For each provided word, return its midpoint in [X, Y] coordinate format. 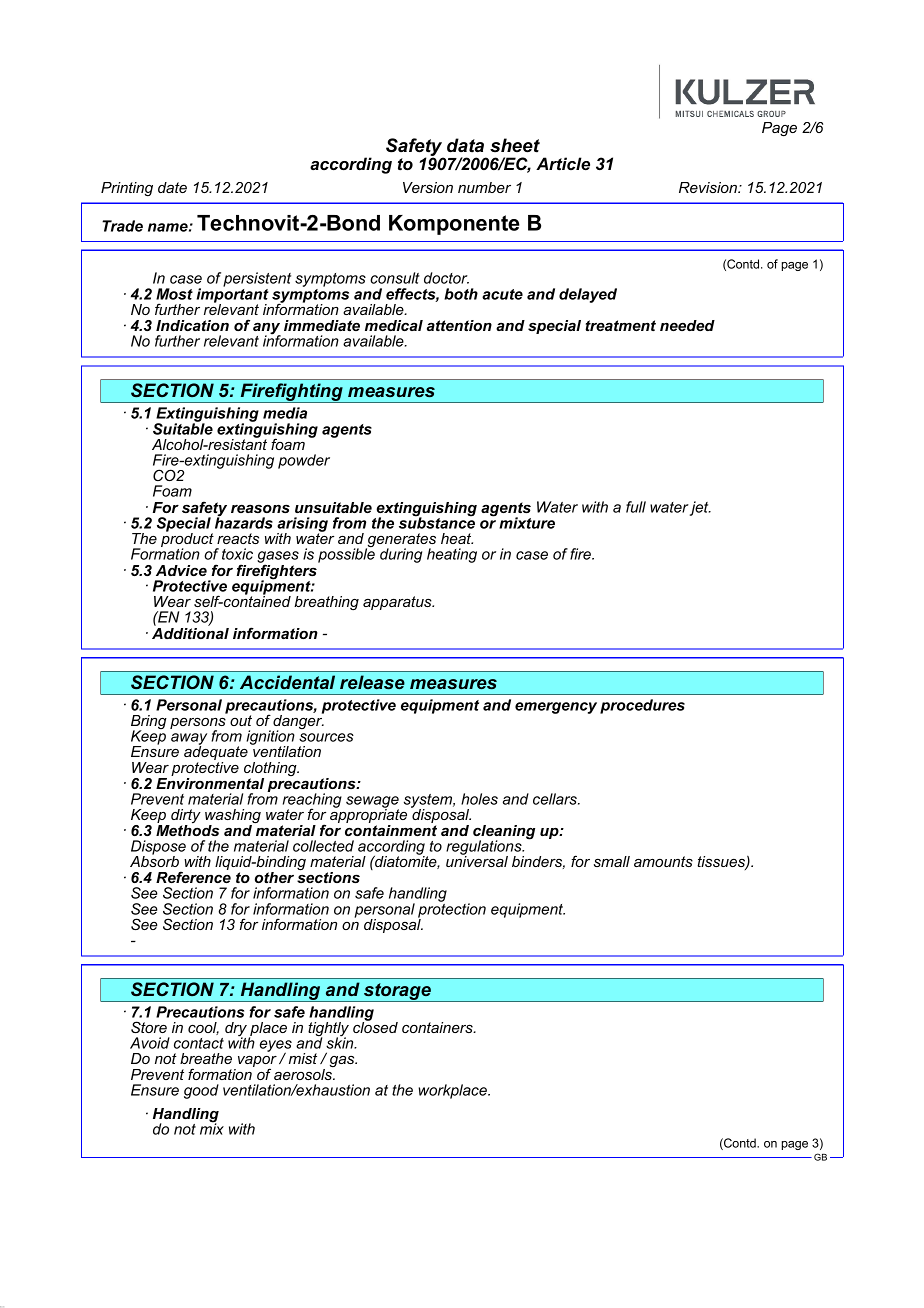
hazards [244, 522]
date [172, 187]
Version [428, 187]
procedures [642, 706]
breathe [206, 1058]
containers [438, 1027]
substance [437, 522]
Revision [709, 187]
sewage [372, 803]
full [636, 507]
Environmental [210, 783]
